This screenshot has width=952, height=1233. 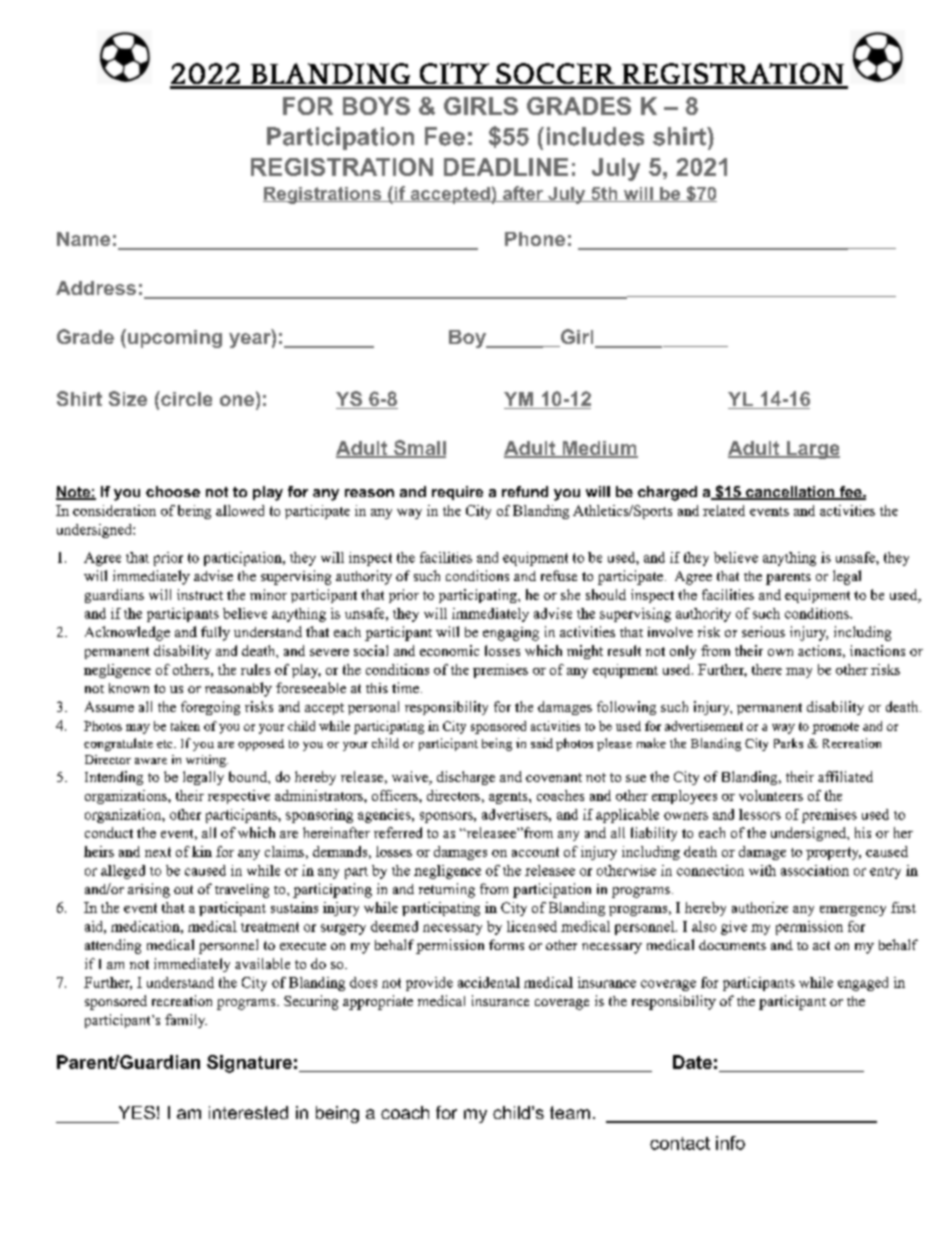 I want to click on team, so click(x=570, y=1112).
